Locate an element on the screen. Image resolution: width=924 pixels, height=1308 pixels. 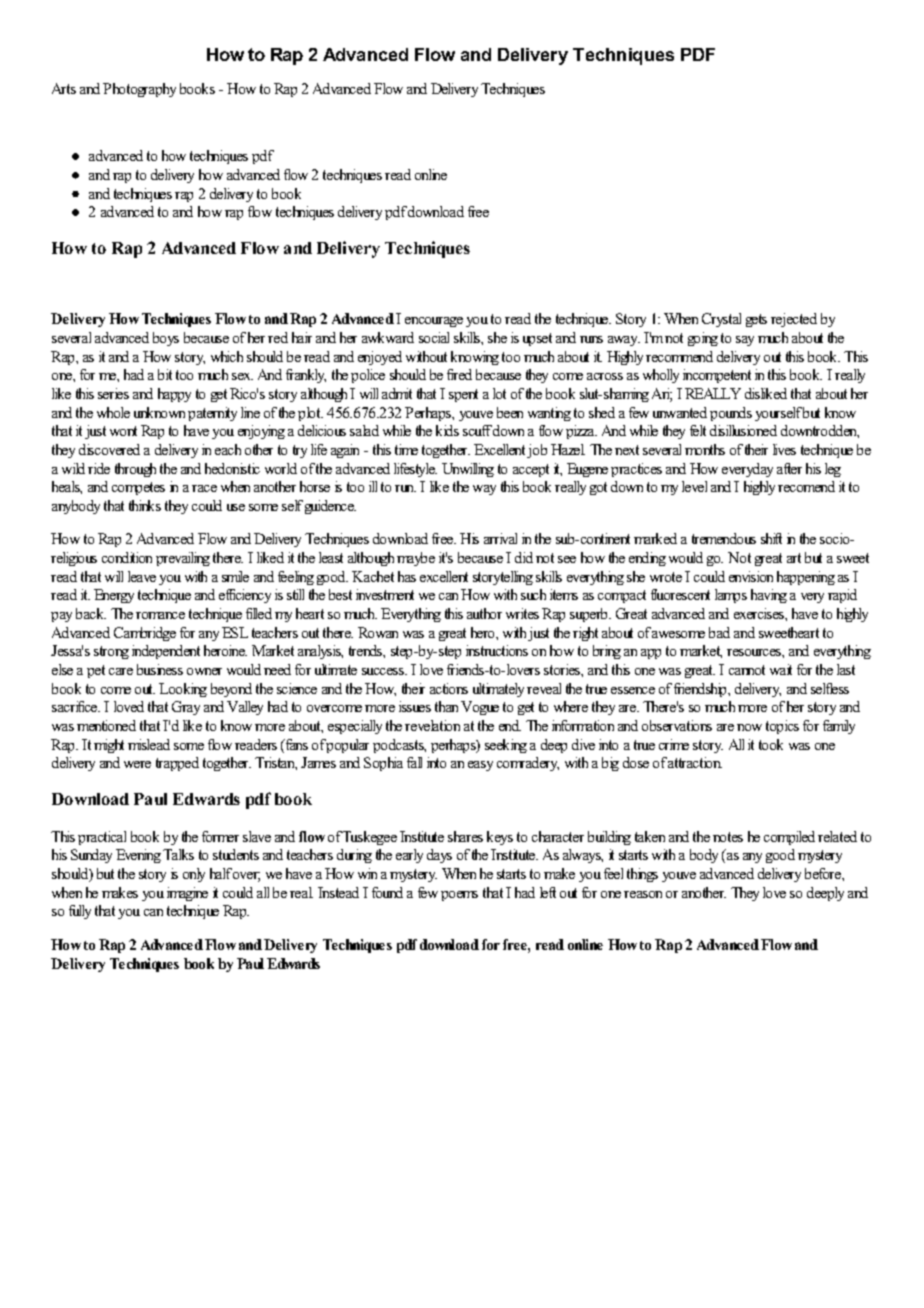
independent is located at coordinates (166, 652).
